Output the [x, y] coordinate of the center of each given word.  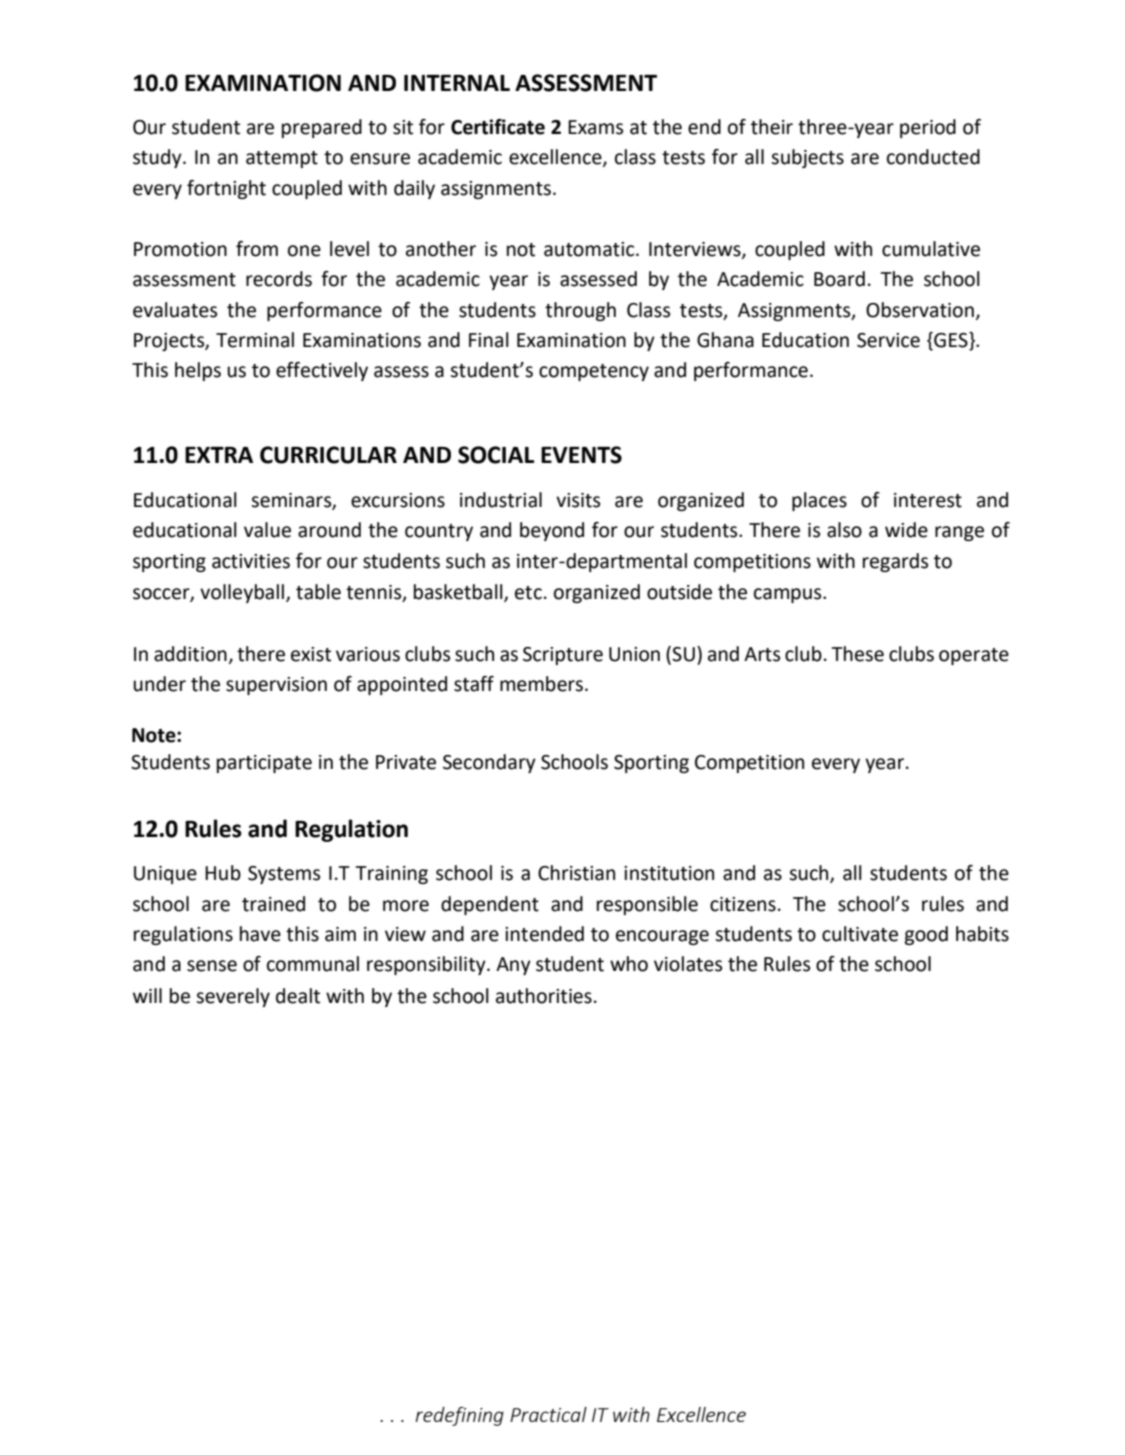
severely [233, 997]
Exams [595, 127]
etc [528, 593]
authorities [544, 996]
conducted [933, 157]
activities [251, 561]
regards [895, 562]
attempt [282, 159]
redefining [459, 1416]
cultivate [860, 934]
